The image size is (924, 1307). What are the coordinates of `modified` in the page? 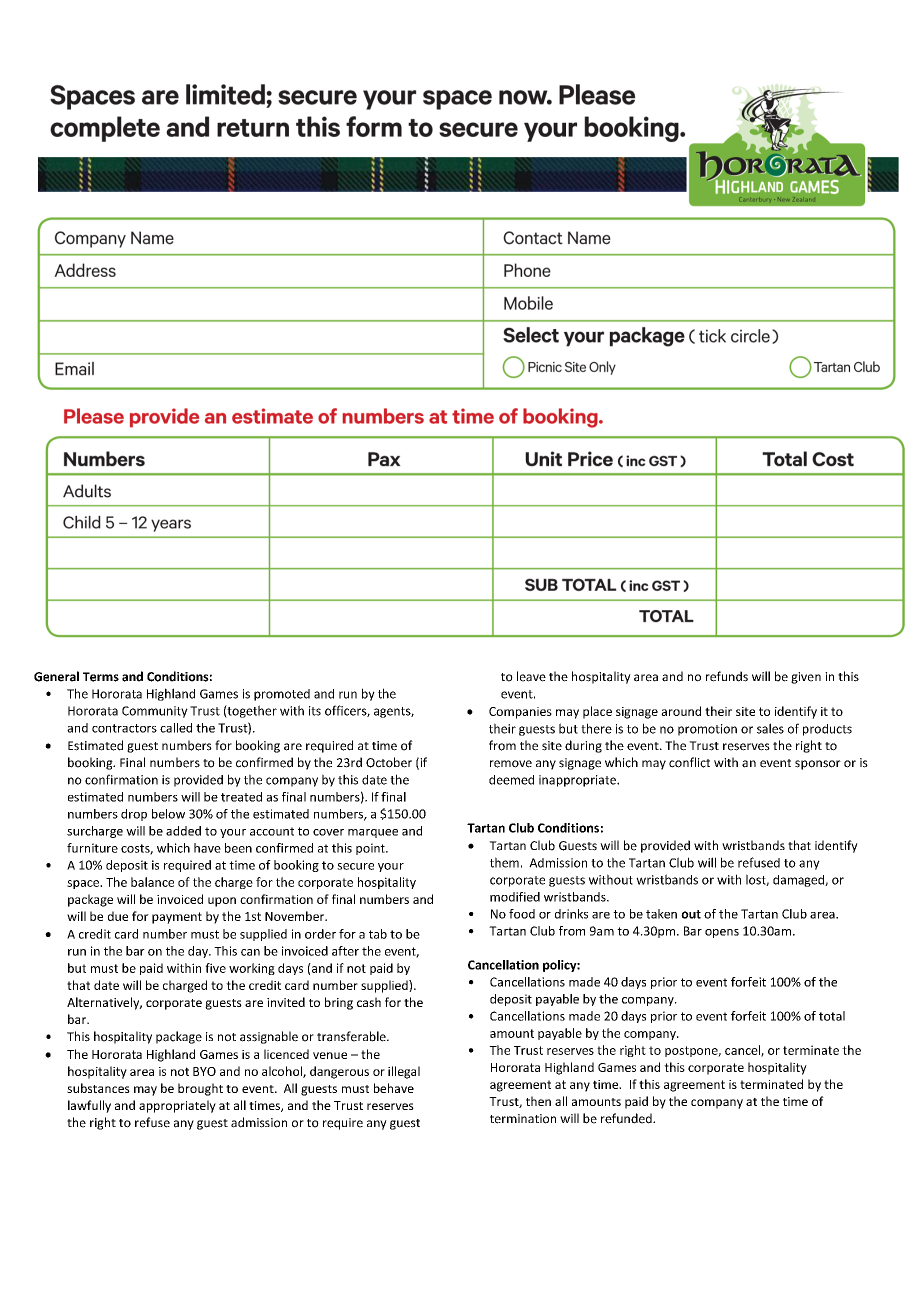 It's located at (515, 897).
